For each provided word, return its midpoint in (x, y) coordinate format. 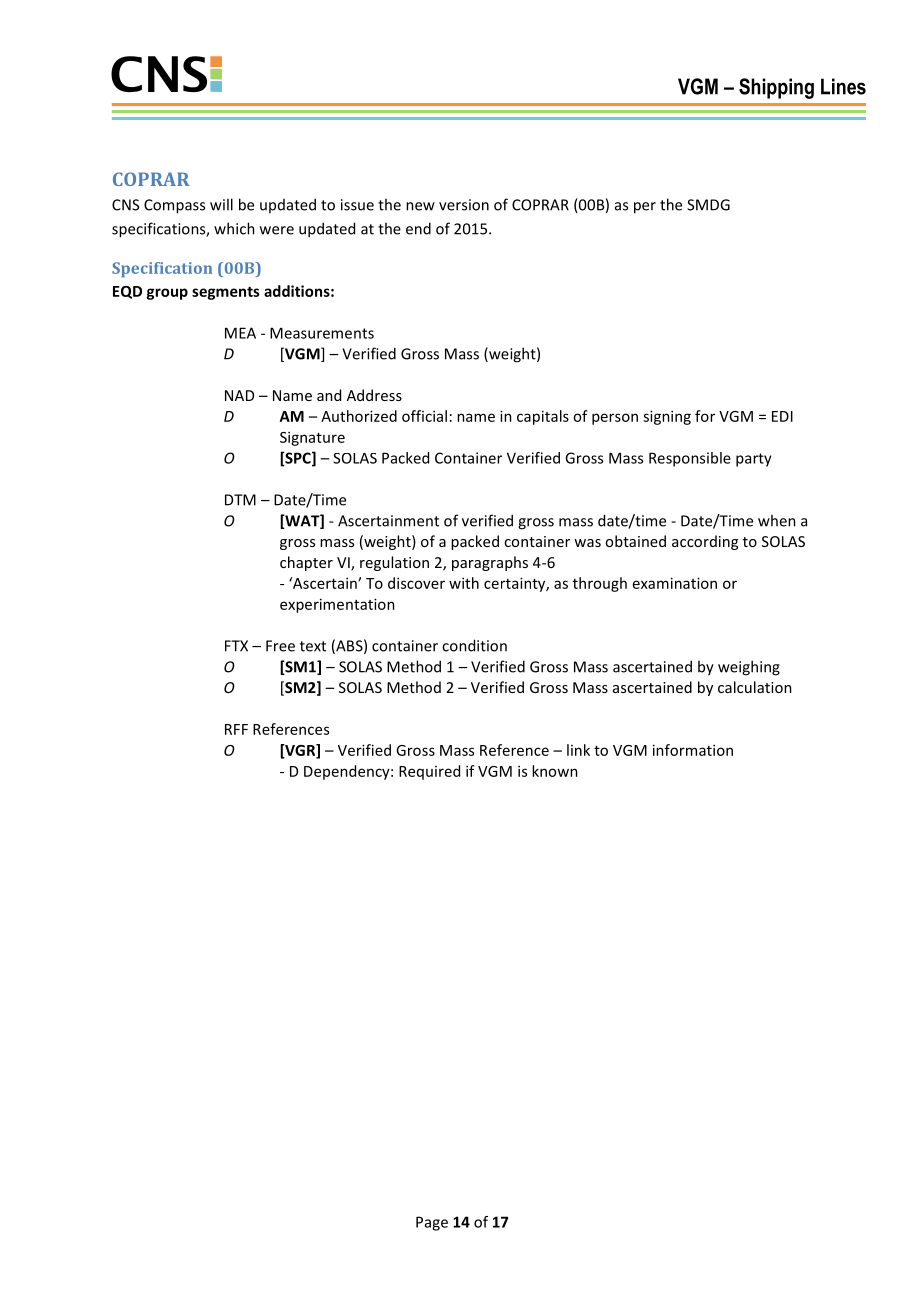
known (555, 771)
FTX (236, 646)
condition (474, 645)
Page (432, 1223)
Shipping (776, 88)
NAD (239, 395)
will (221, 204)
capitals (543, 417)
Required (429, 772)
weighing (749, 668)
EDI (782, 416)
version (464, 205)
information (693, 750)
